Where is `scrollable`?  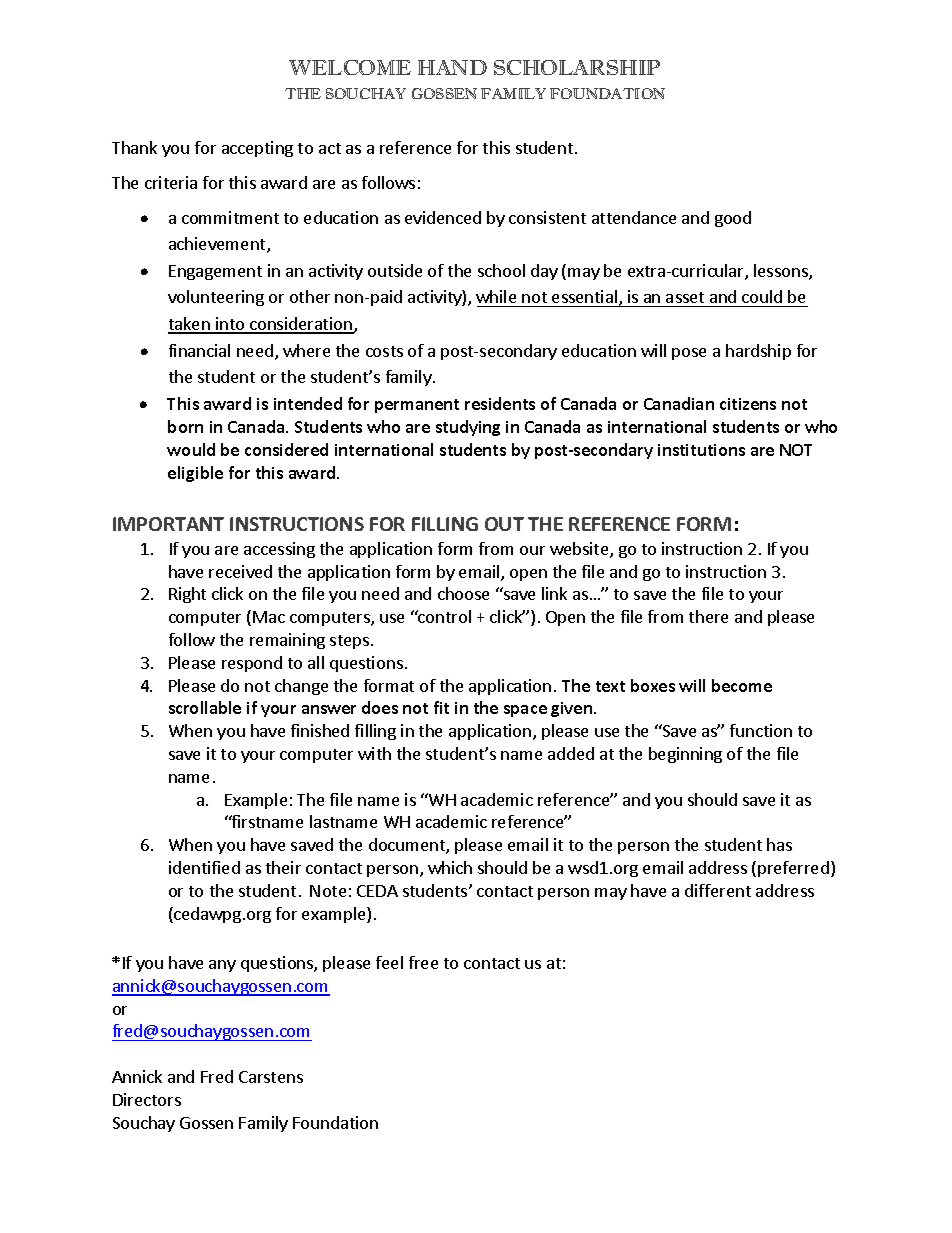 scrollable is located at coordinates (205, 707).
